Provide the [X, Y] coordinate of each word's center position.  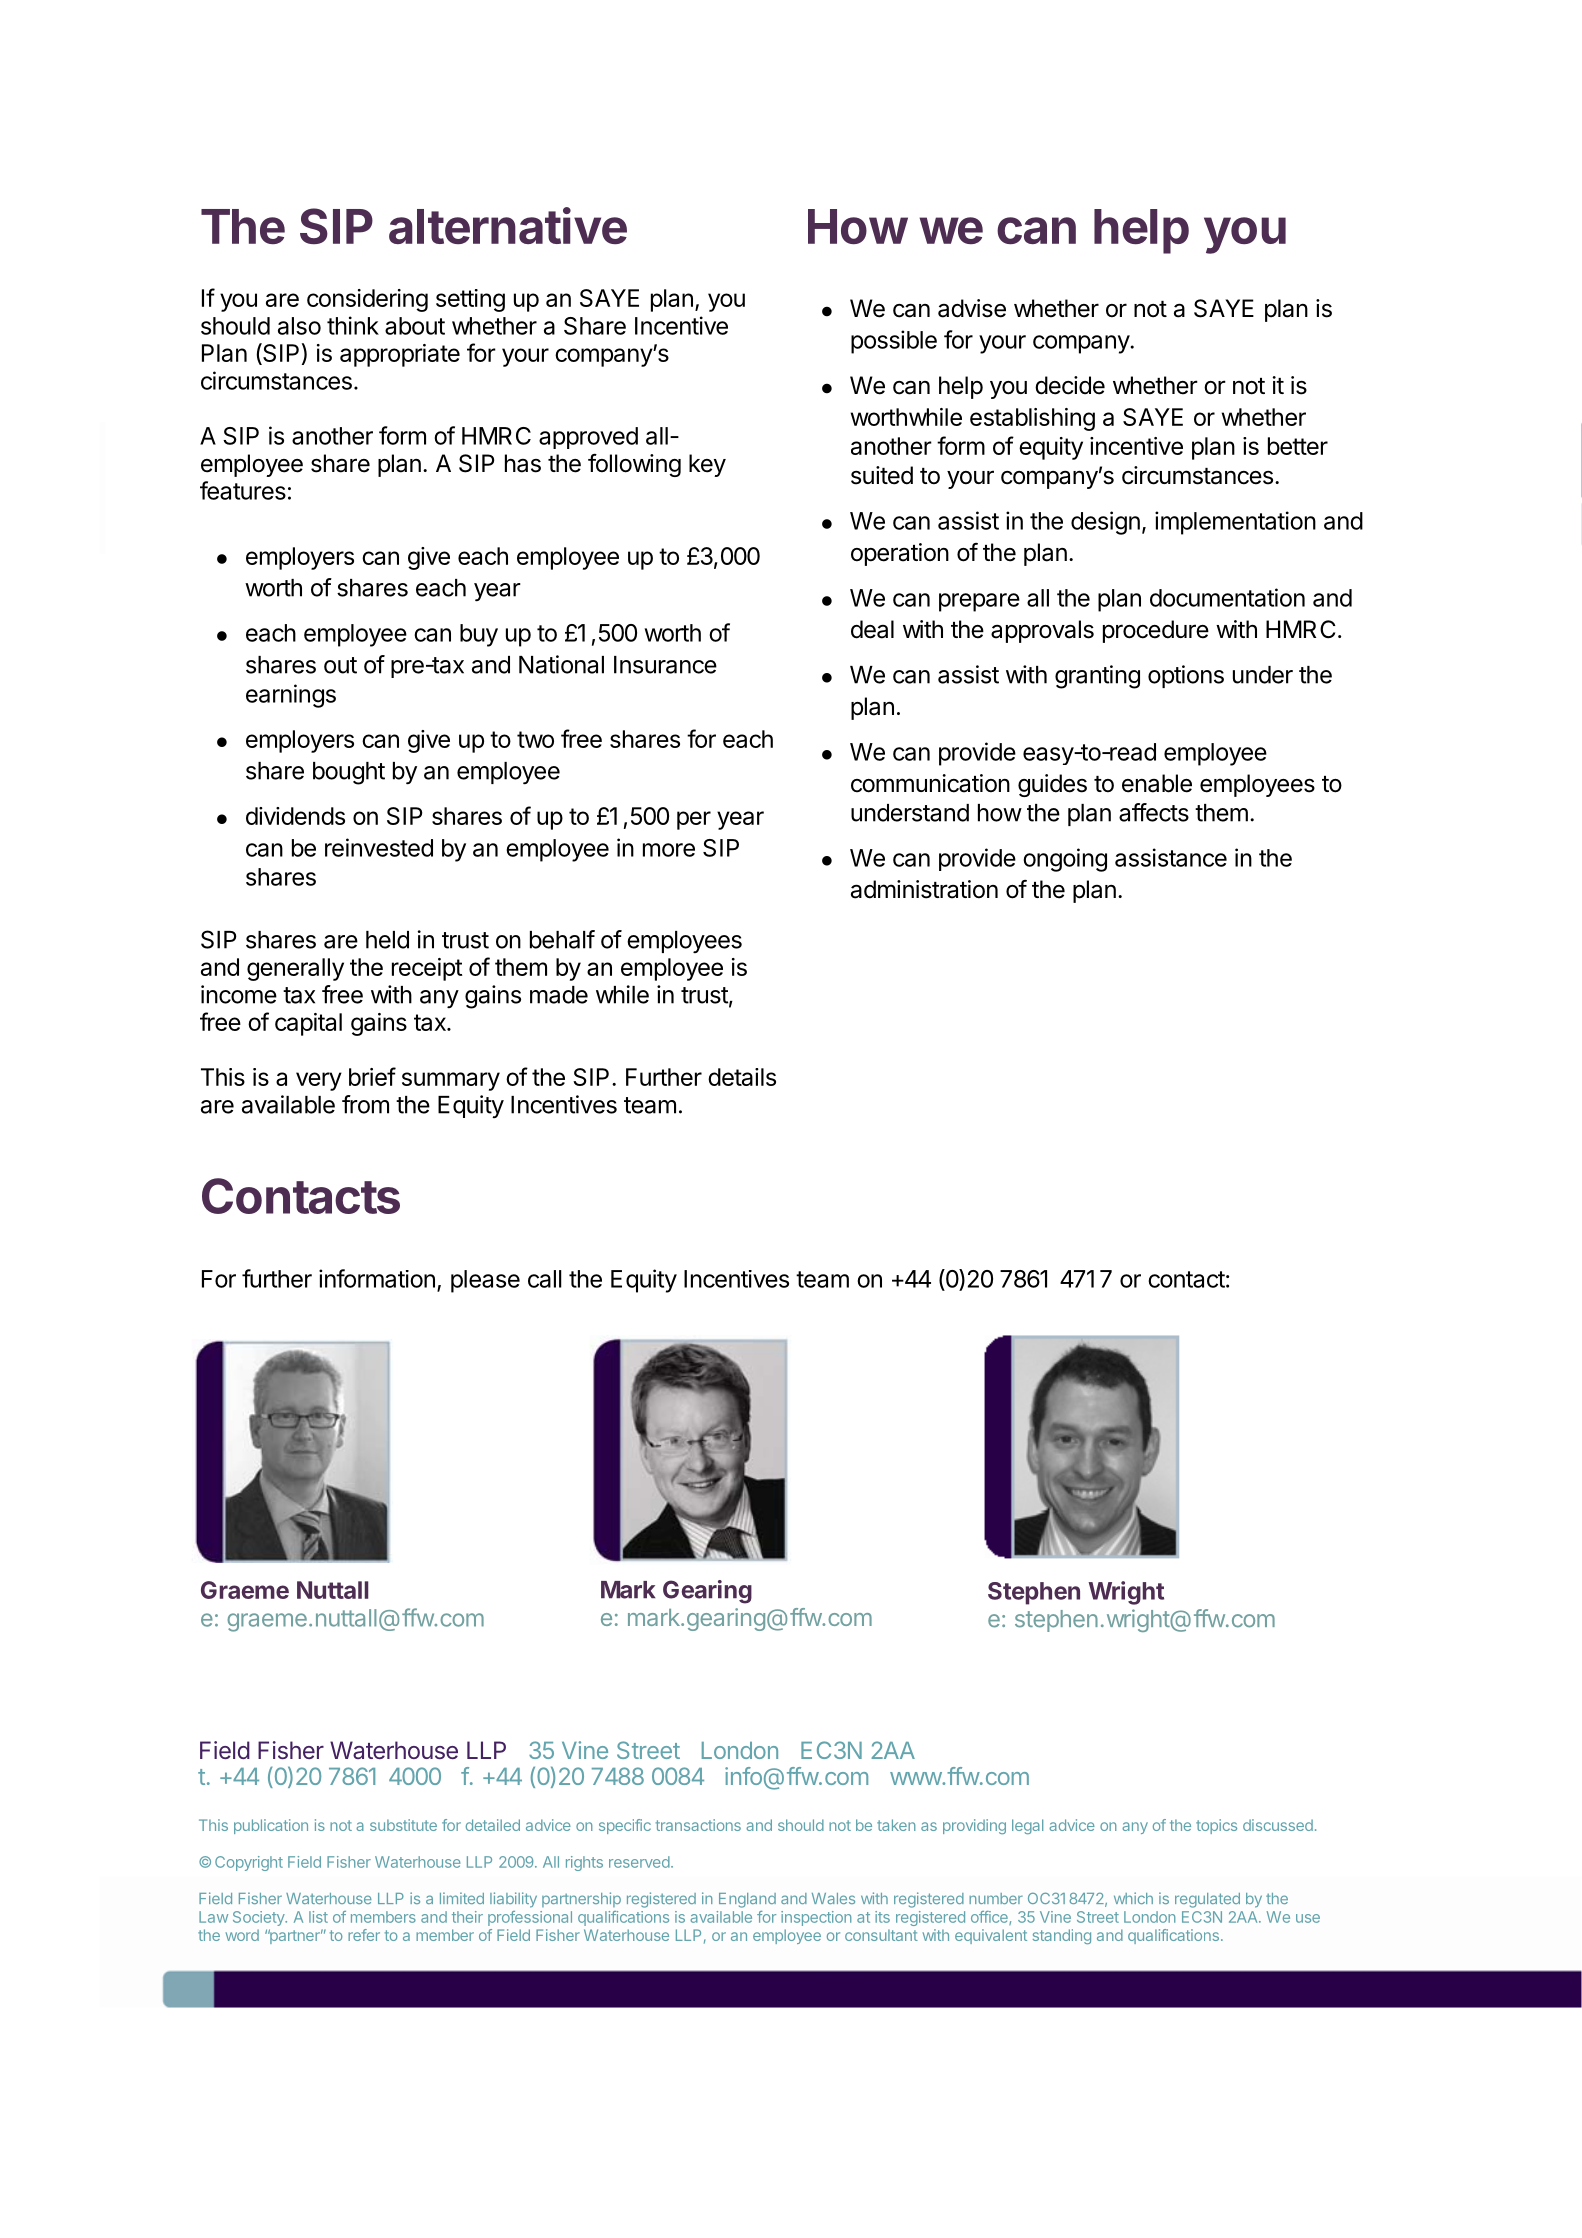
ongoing [1065, 860]
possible [894, 342]
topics [1216, 1826]
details [742, 1077]
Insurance [665, 665]
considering [367, 300]
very [319, 1081]
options [1186, 676]
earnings [291, 696]
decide [1070, 385]
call [545, 1279]
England [747, 1900]
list [318, 1917]
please [485, 1281]
